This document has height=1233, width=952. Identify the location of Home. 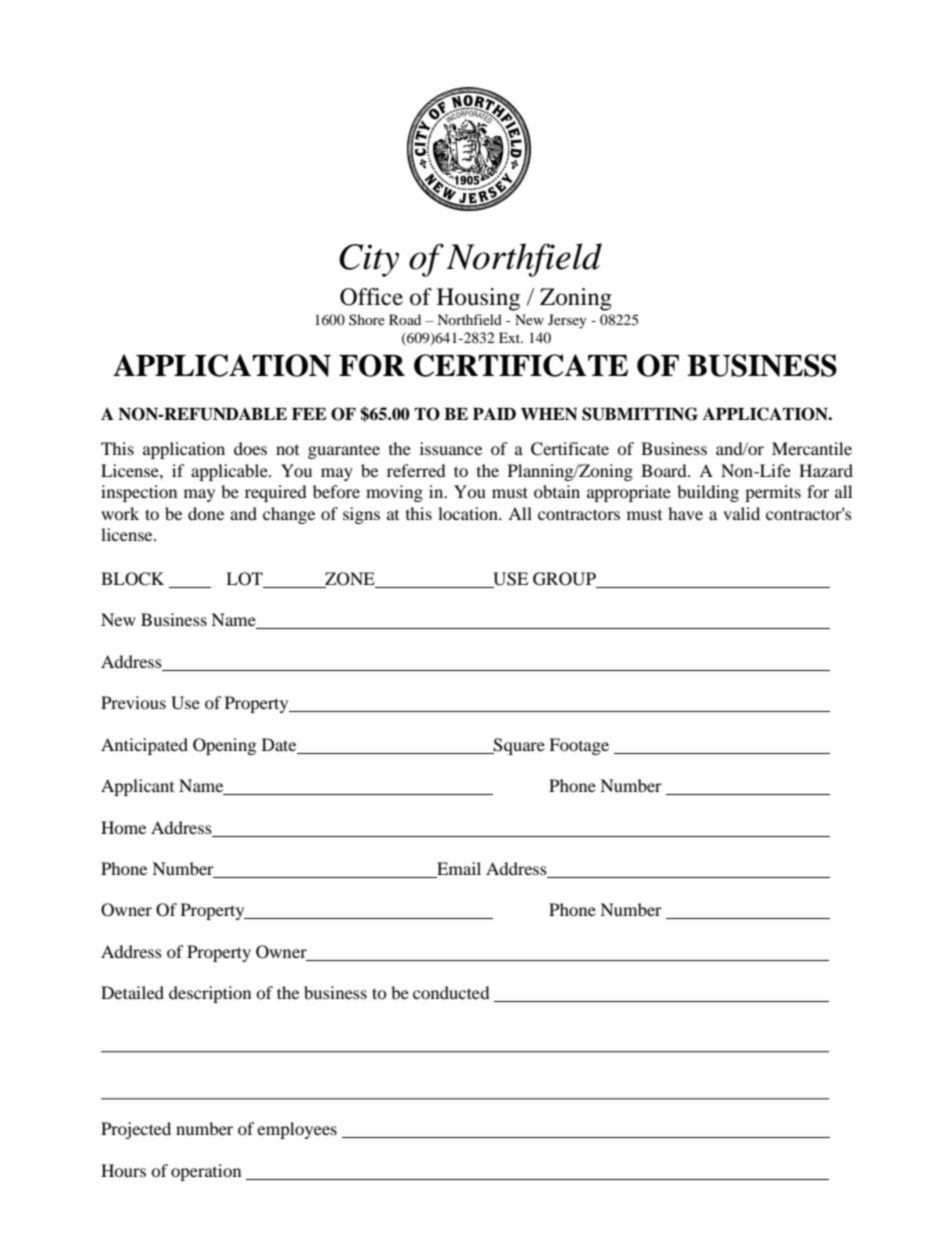
(123, 827).
